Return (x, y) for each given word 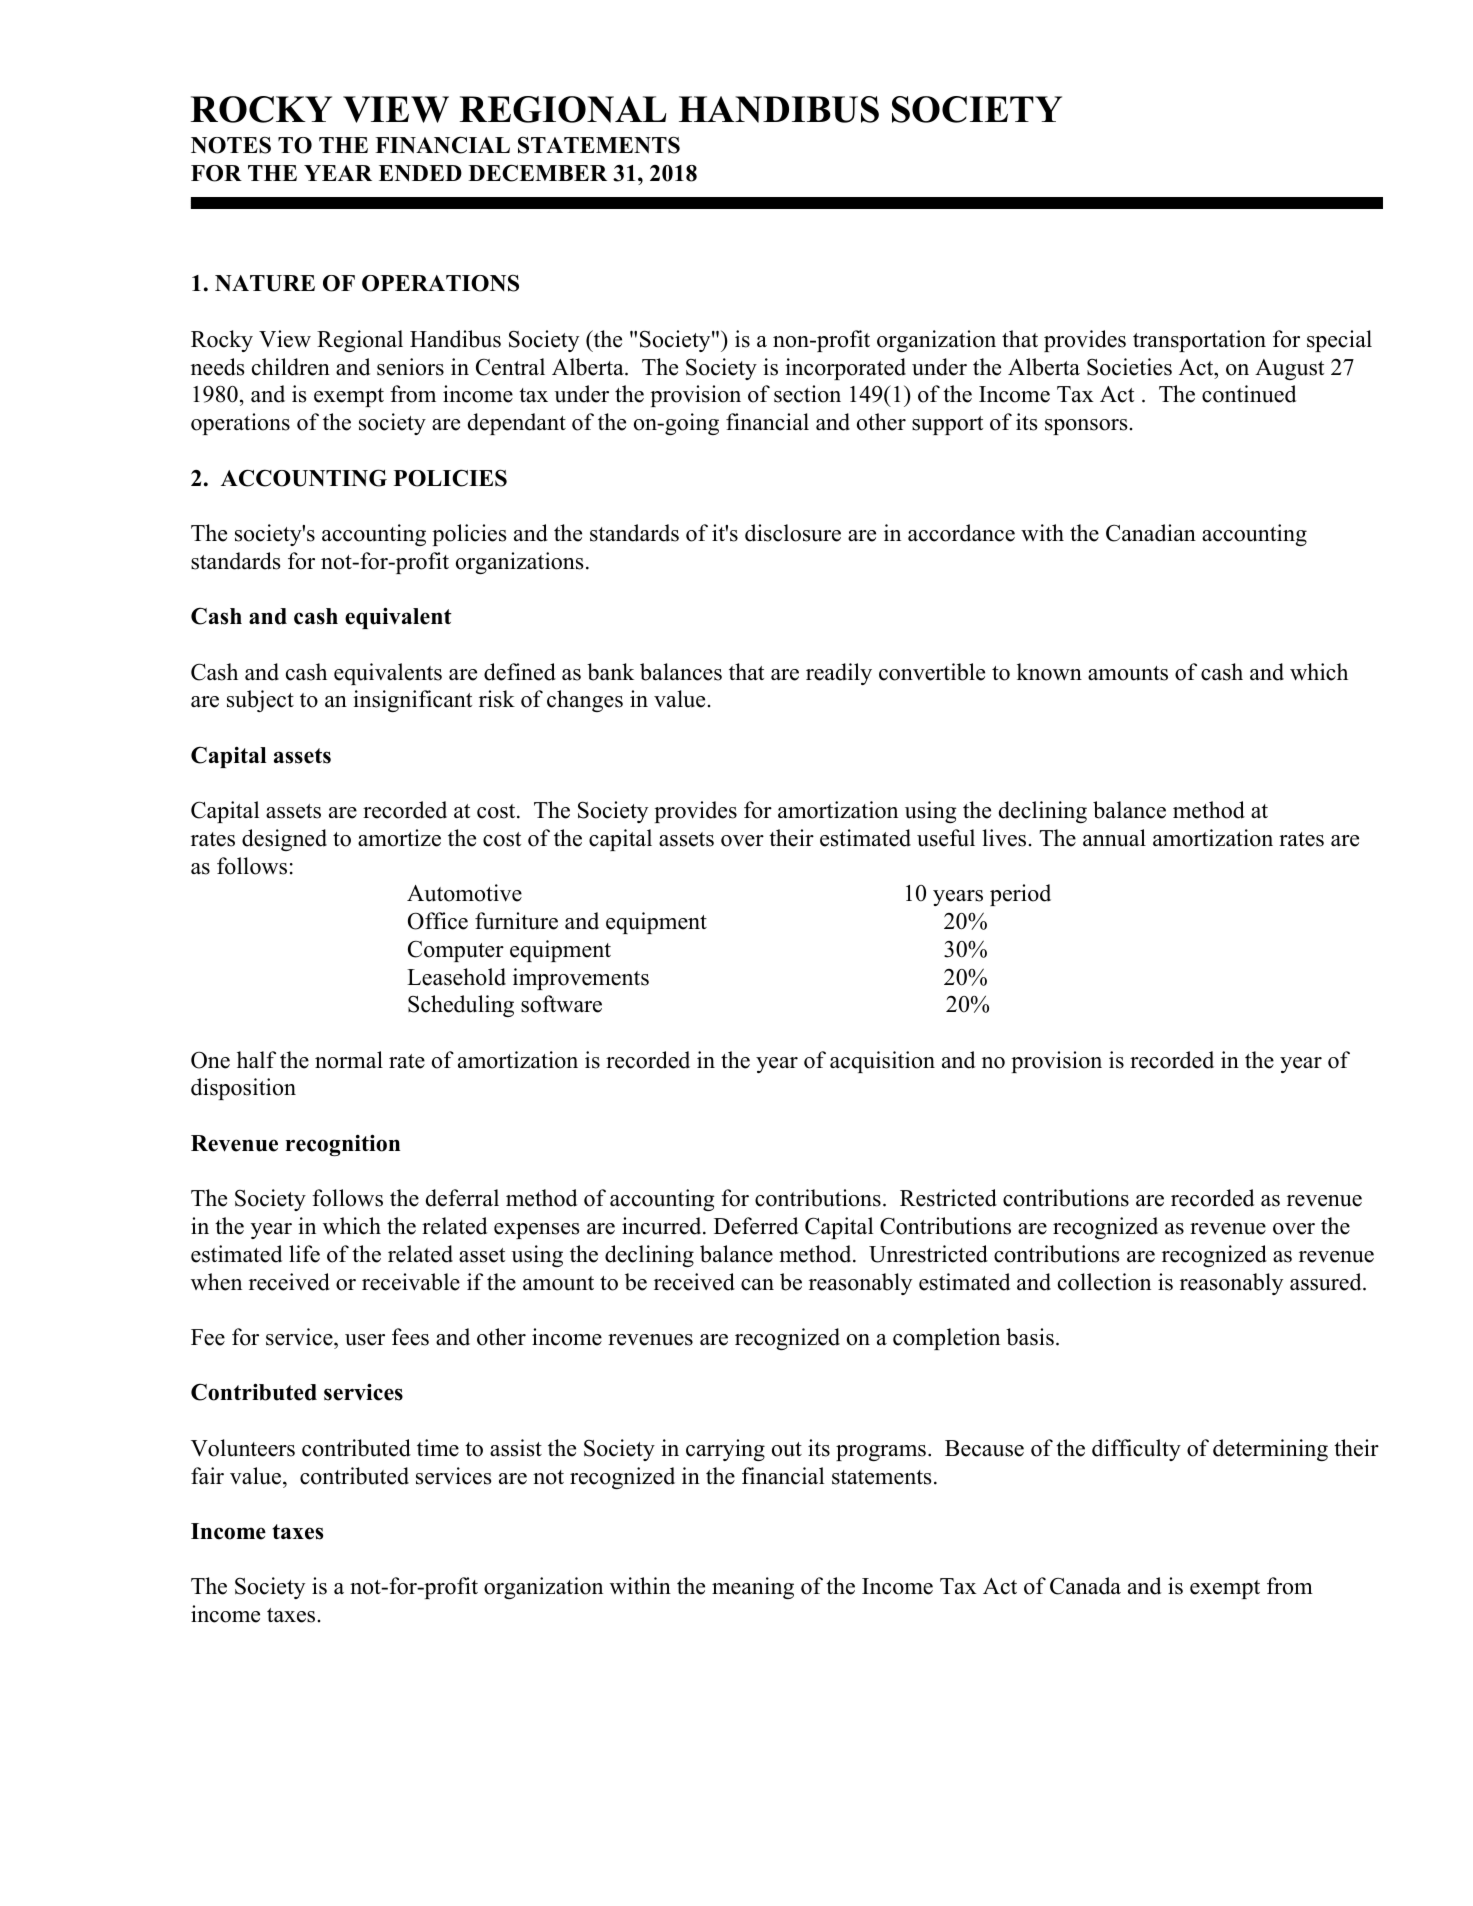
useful (946, 838)
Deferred (756, 1226)
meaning (753, 1588)
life (304, 1254)
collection (1104, 1282)
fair (207, 1475)
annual (1114, 838)
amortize (399, 838)
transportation (1199, 341)
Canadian (1151, 533)
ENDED (420, 173)
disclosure (793, 533)
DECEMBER (537, 173)
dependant (517, 424)
